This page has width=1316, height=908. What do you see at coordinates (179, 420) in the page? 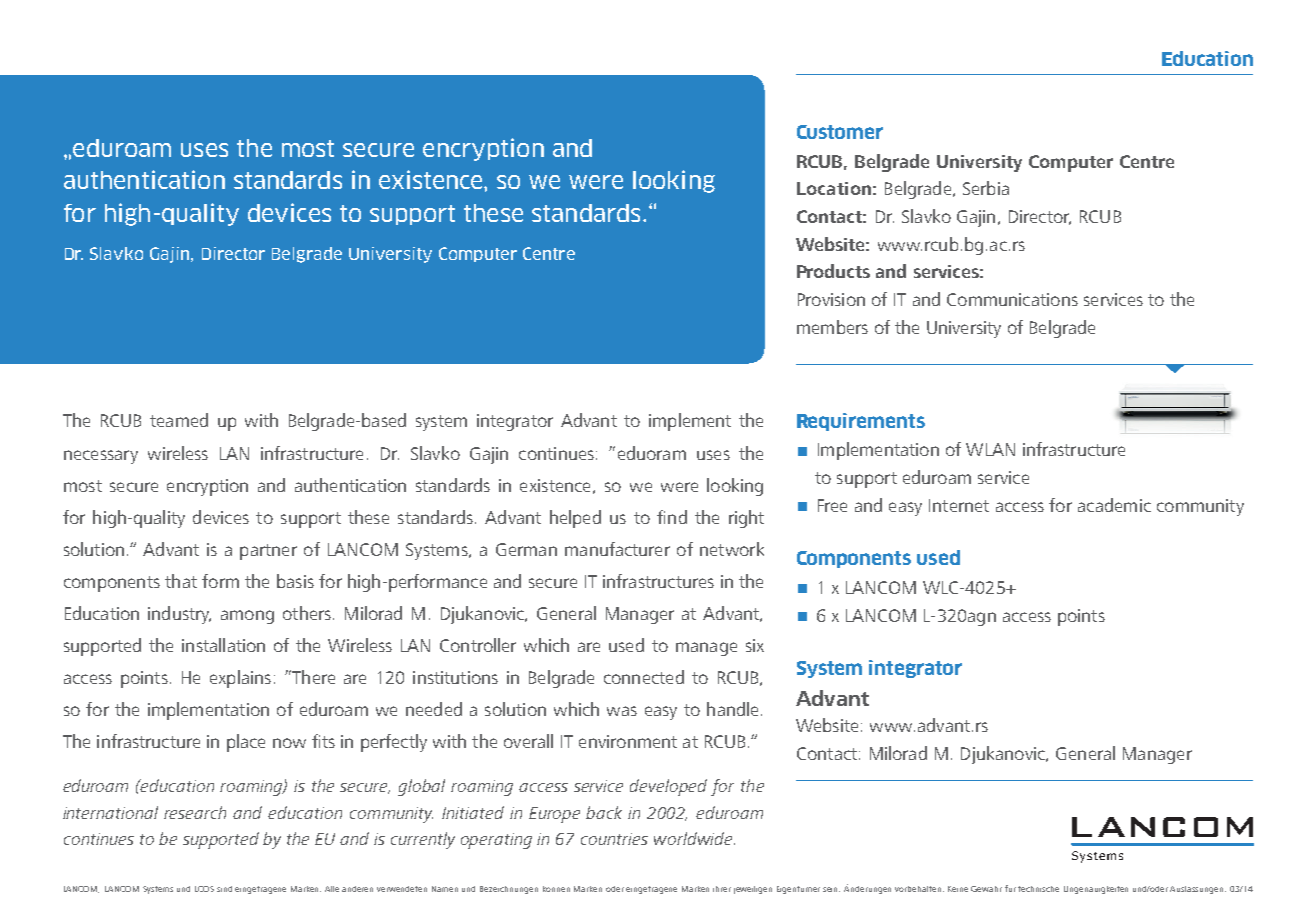
I see `teamed` at bounding box center [179, 420].
